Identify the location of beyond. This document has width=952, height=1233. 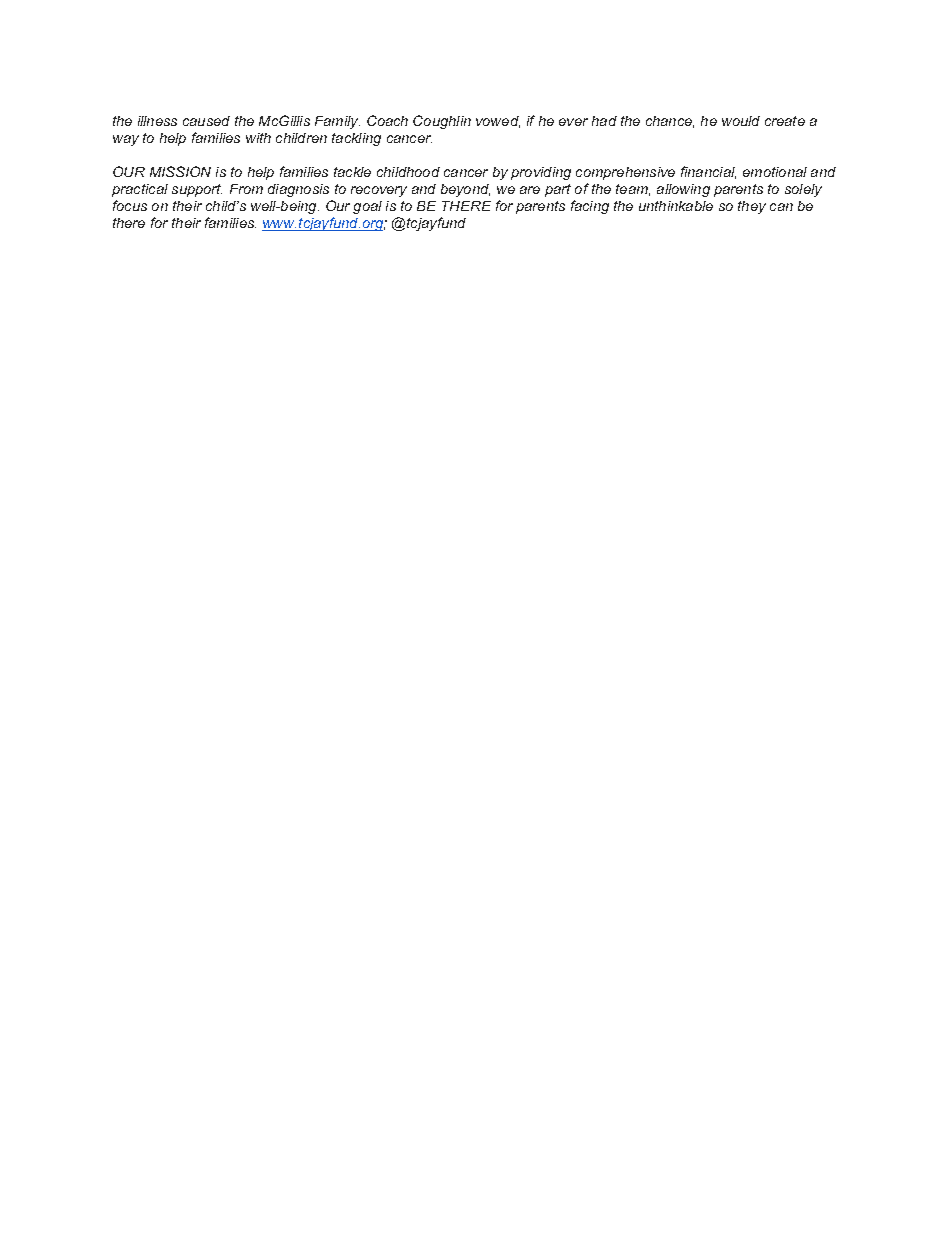
(465, 190).
